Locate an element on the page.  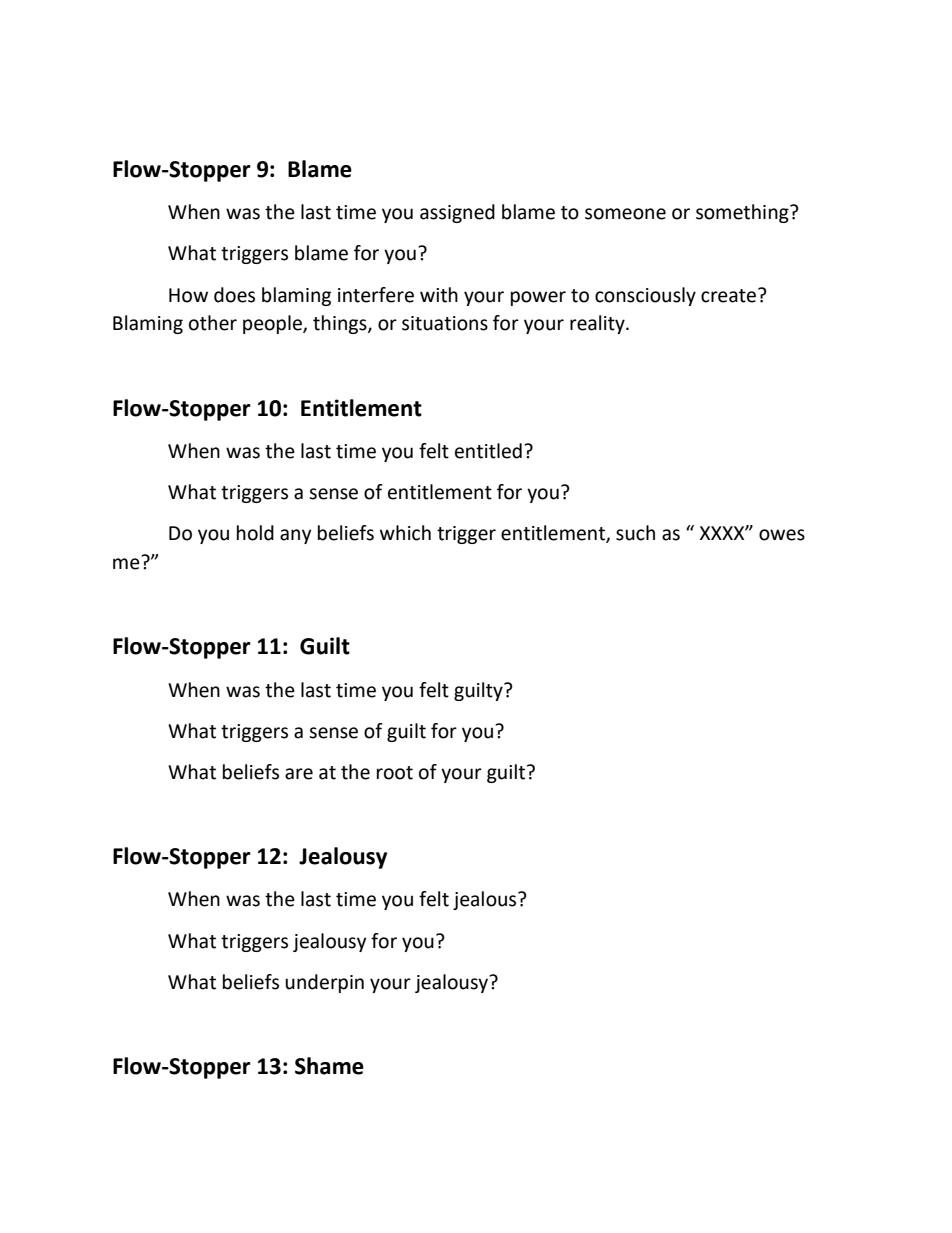
are is located at coordinates (299, 774).
